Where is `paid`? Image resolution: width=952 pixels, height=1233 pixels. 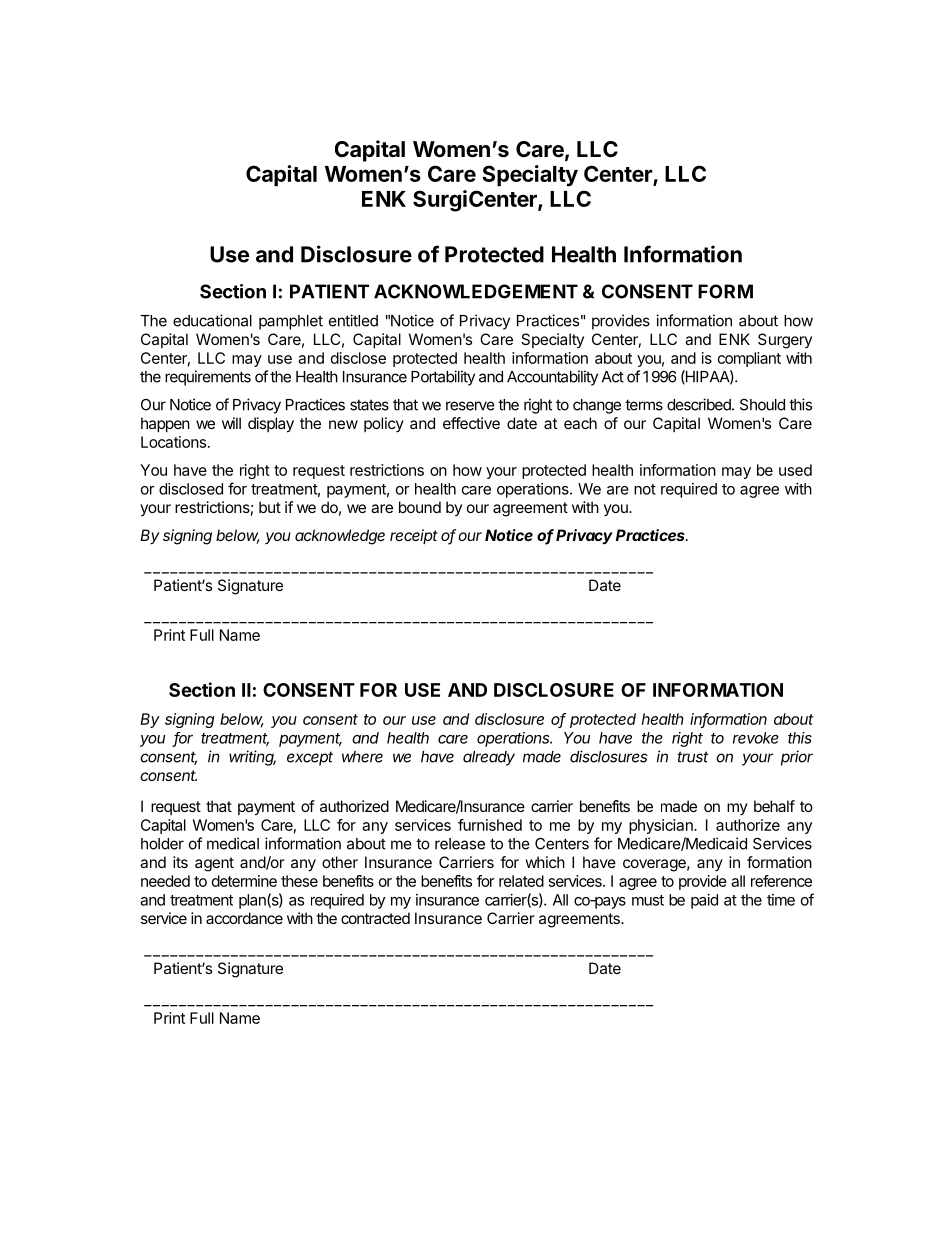
paid is located at coordinates (704, 901).
